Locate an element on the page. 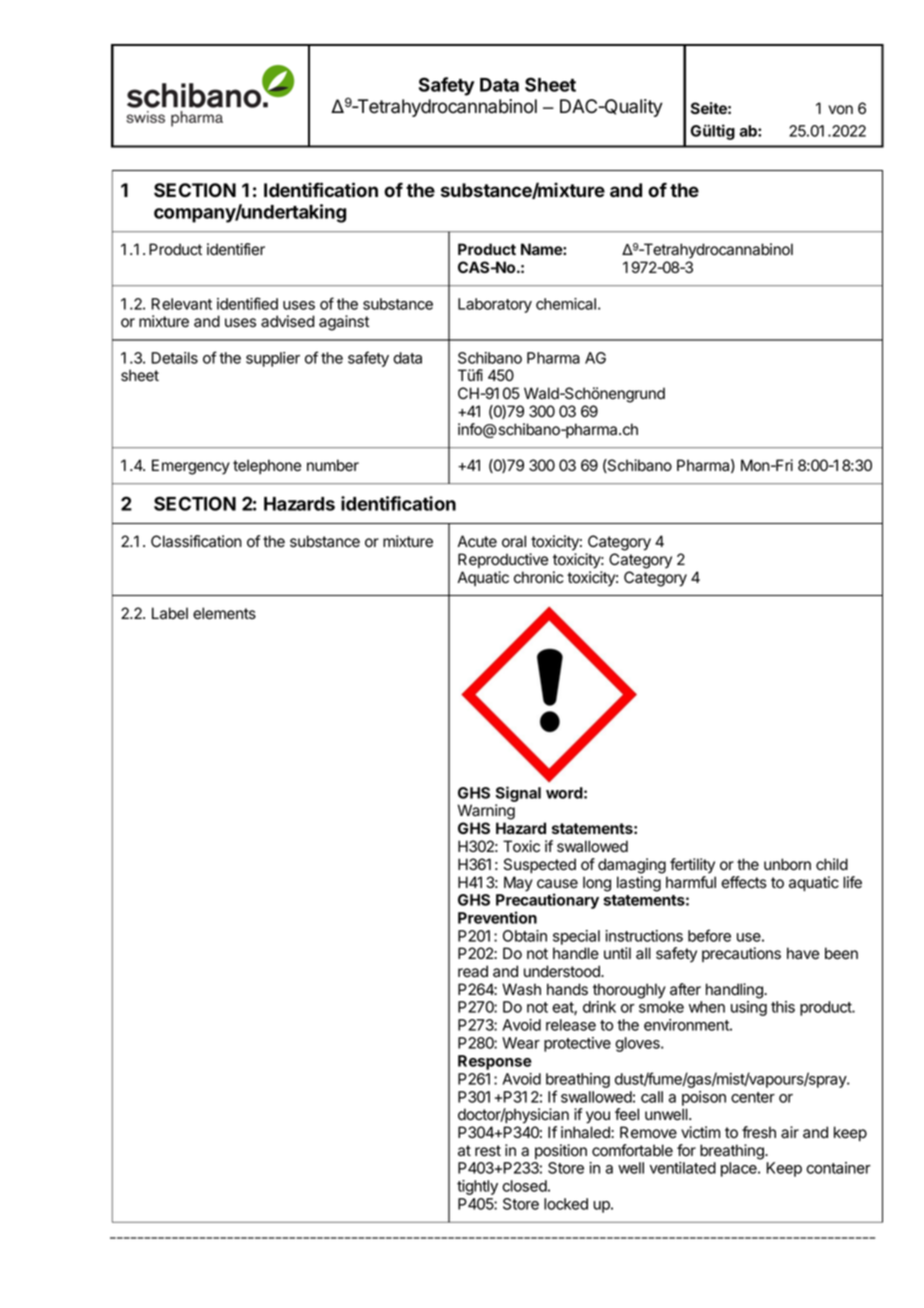 The image size is (924, 1308). identifier is located at coordinates (236, 249).
